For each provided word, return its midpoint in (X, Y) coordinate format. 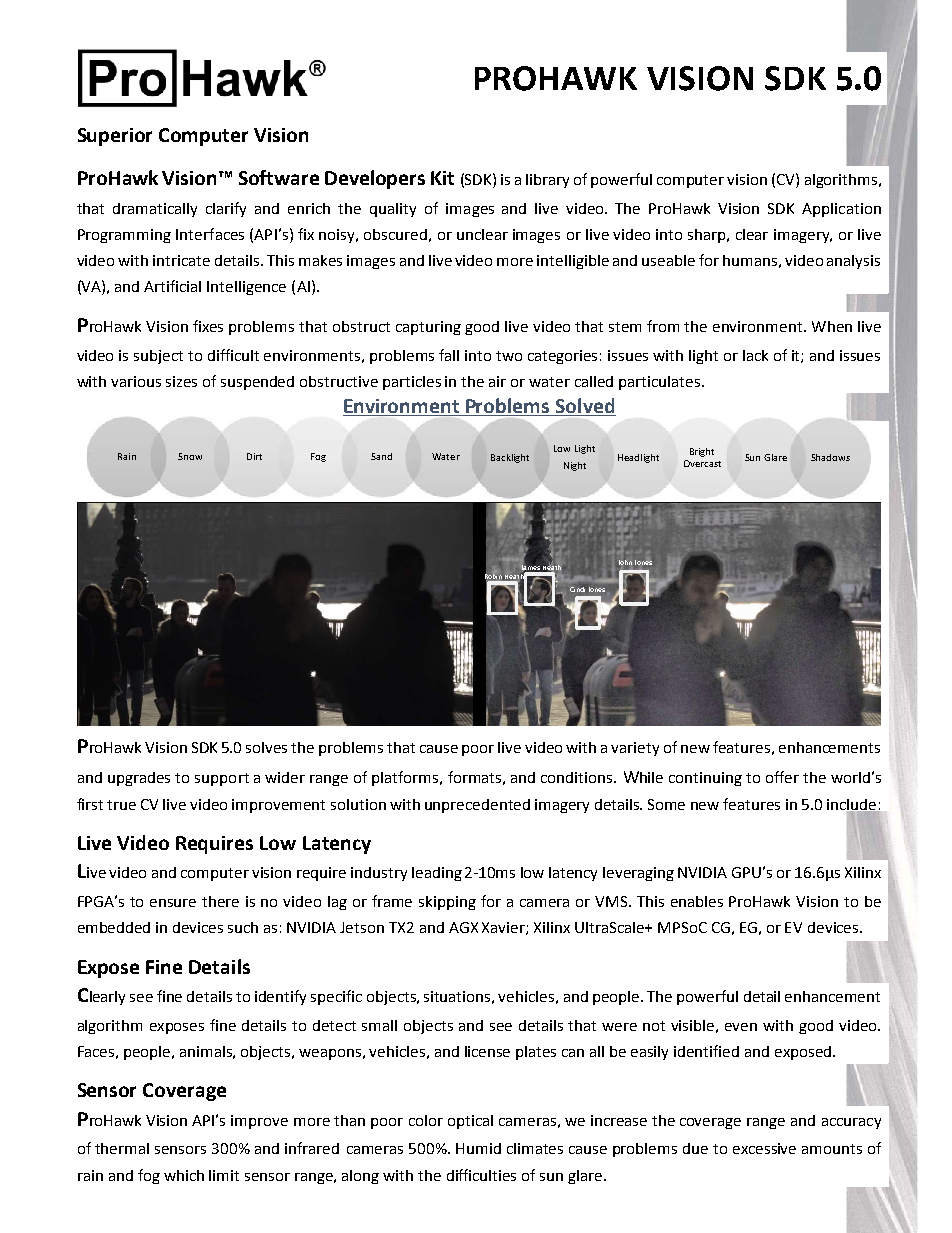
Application (841, 210)
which (184, 1175)
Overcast (702, 463)
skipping (447, 903)
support (222, 779)
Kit (442, 178)
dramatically (155, 210)
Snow (190, 456)
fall (449, 355)
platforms (406, 778)
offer (782, 777)
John (625, 562)
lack (755, 355)
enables (697, 901)
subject (158, 357)
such (243, 927)
